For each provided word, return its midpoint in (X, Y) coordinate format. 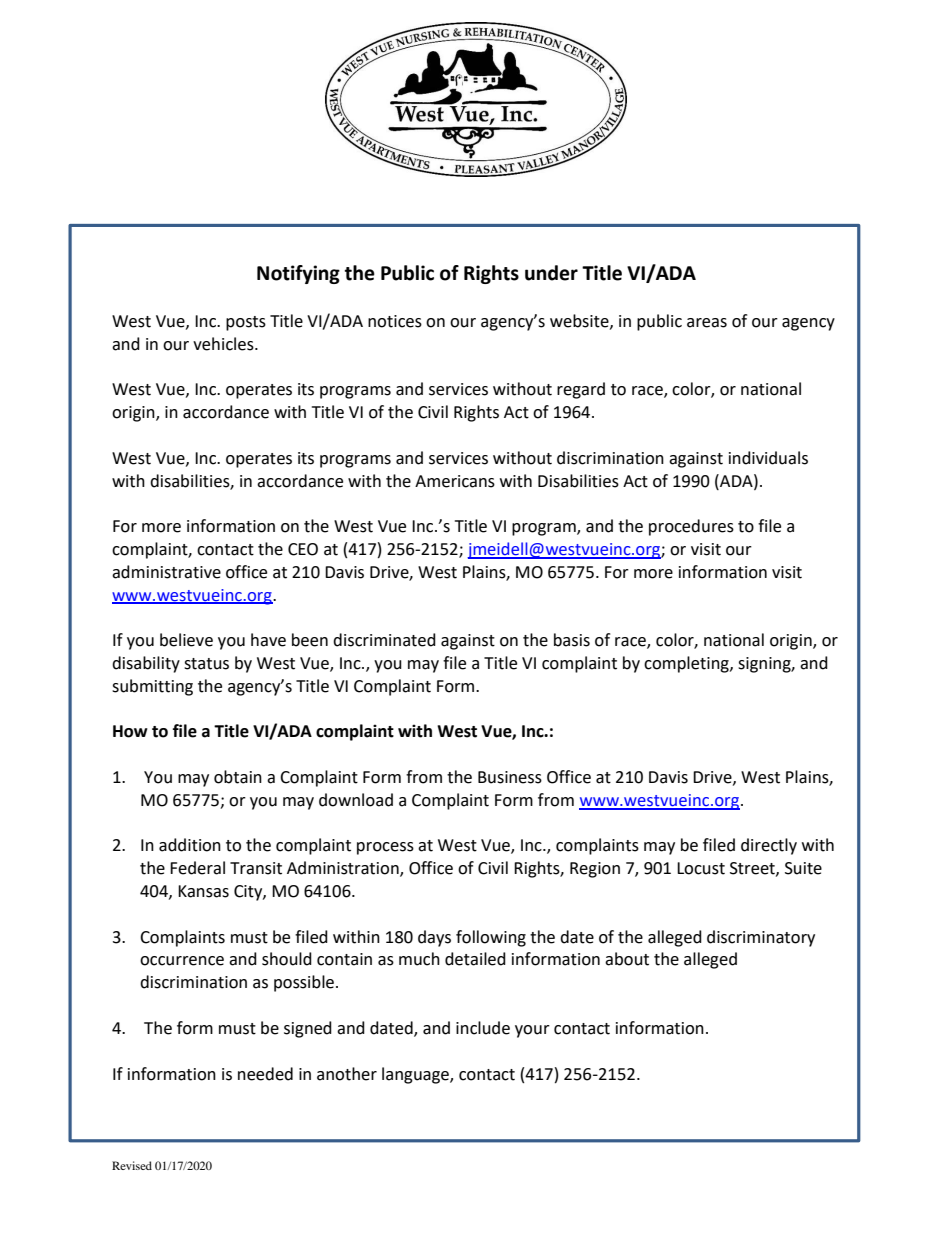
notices (395, 321)
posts (246, 323)
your (532, 1031)
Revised (132, 1165)
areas (707, 323)
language (416, 1075)
